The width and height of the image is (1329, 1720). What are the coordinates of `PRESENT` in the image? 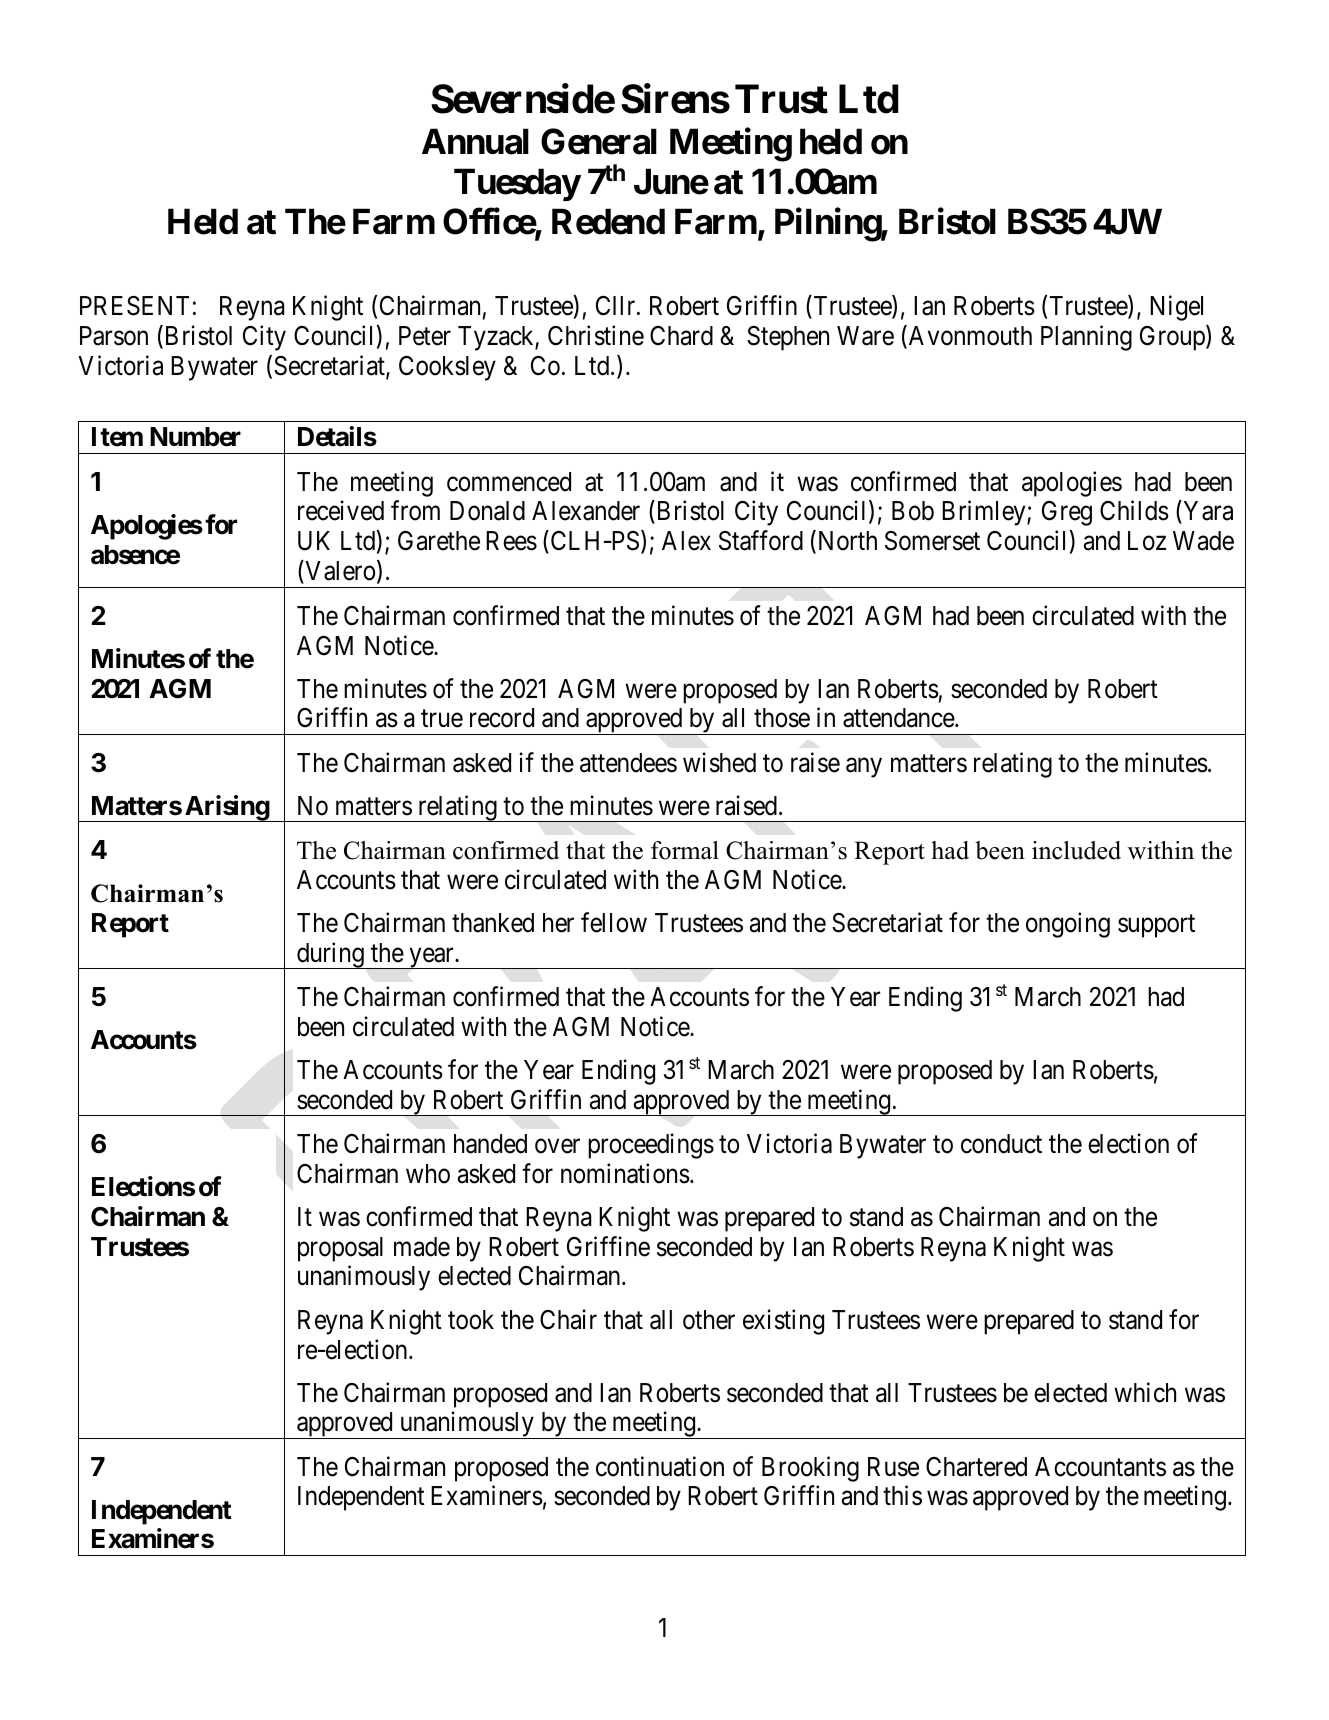 It's located at (134, 306).
